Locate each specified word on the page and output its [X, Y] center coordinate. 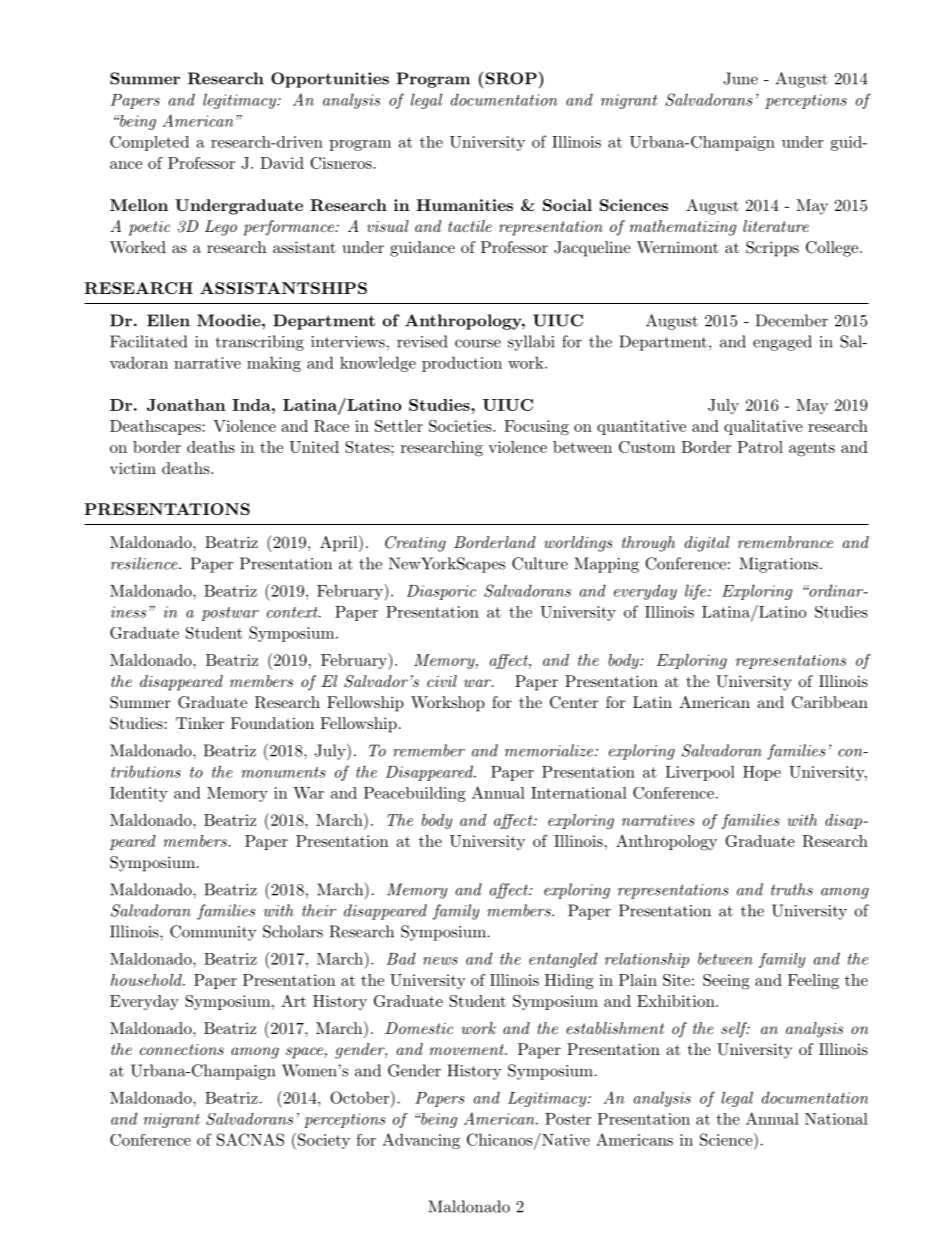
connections [182, 1049]
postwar [230, 614]
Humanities [464, 205]
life [695, 592]
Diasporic [441, 592]
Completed [149, 143]
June [740, 78]
